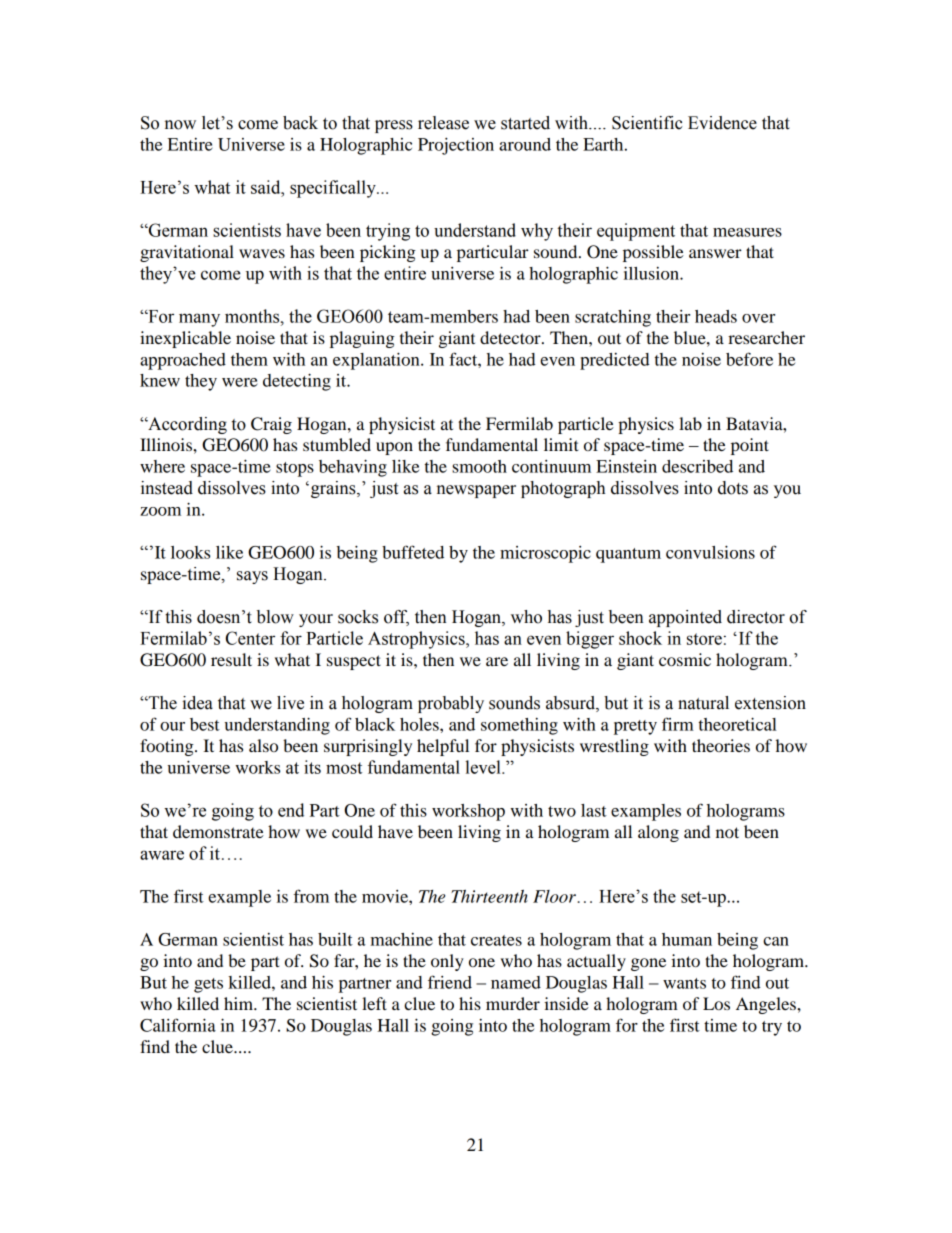  What do you see at coordinates (721, 745) in the document?
I see `theories` at bounding box center [721, 745].
